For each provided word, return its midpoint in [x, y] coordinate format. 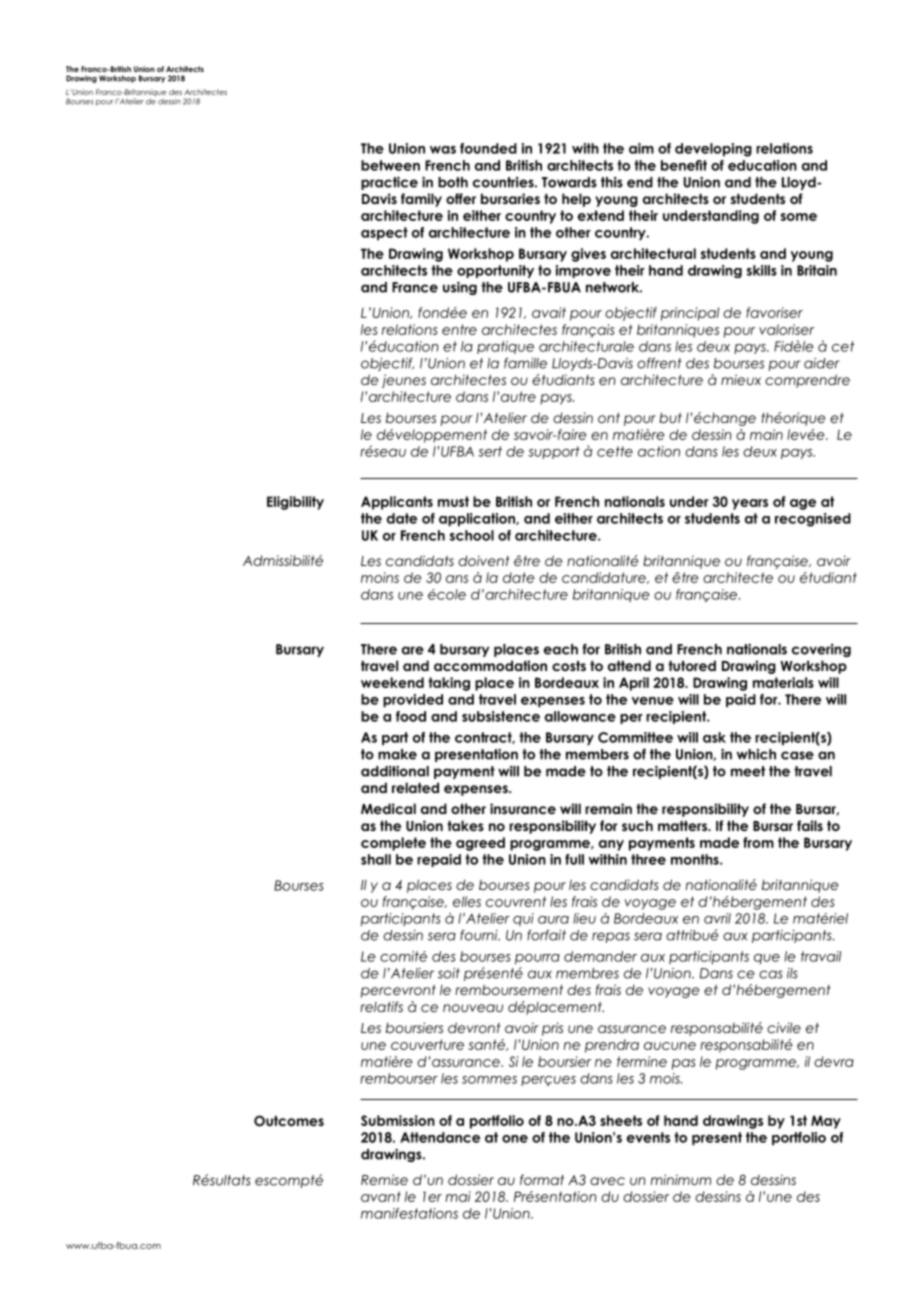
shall [376, 859]
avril [717, 918]
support [554, 452]
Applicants [397, 503]
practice [389, 183]
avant [381, 1196]
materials [783, 682]
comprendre [807, 381]
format [542, 1179]
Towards [569, 182]
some [799, 217]
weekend [392, 682]
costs [569, 666]
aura [553, 920]
